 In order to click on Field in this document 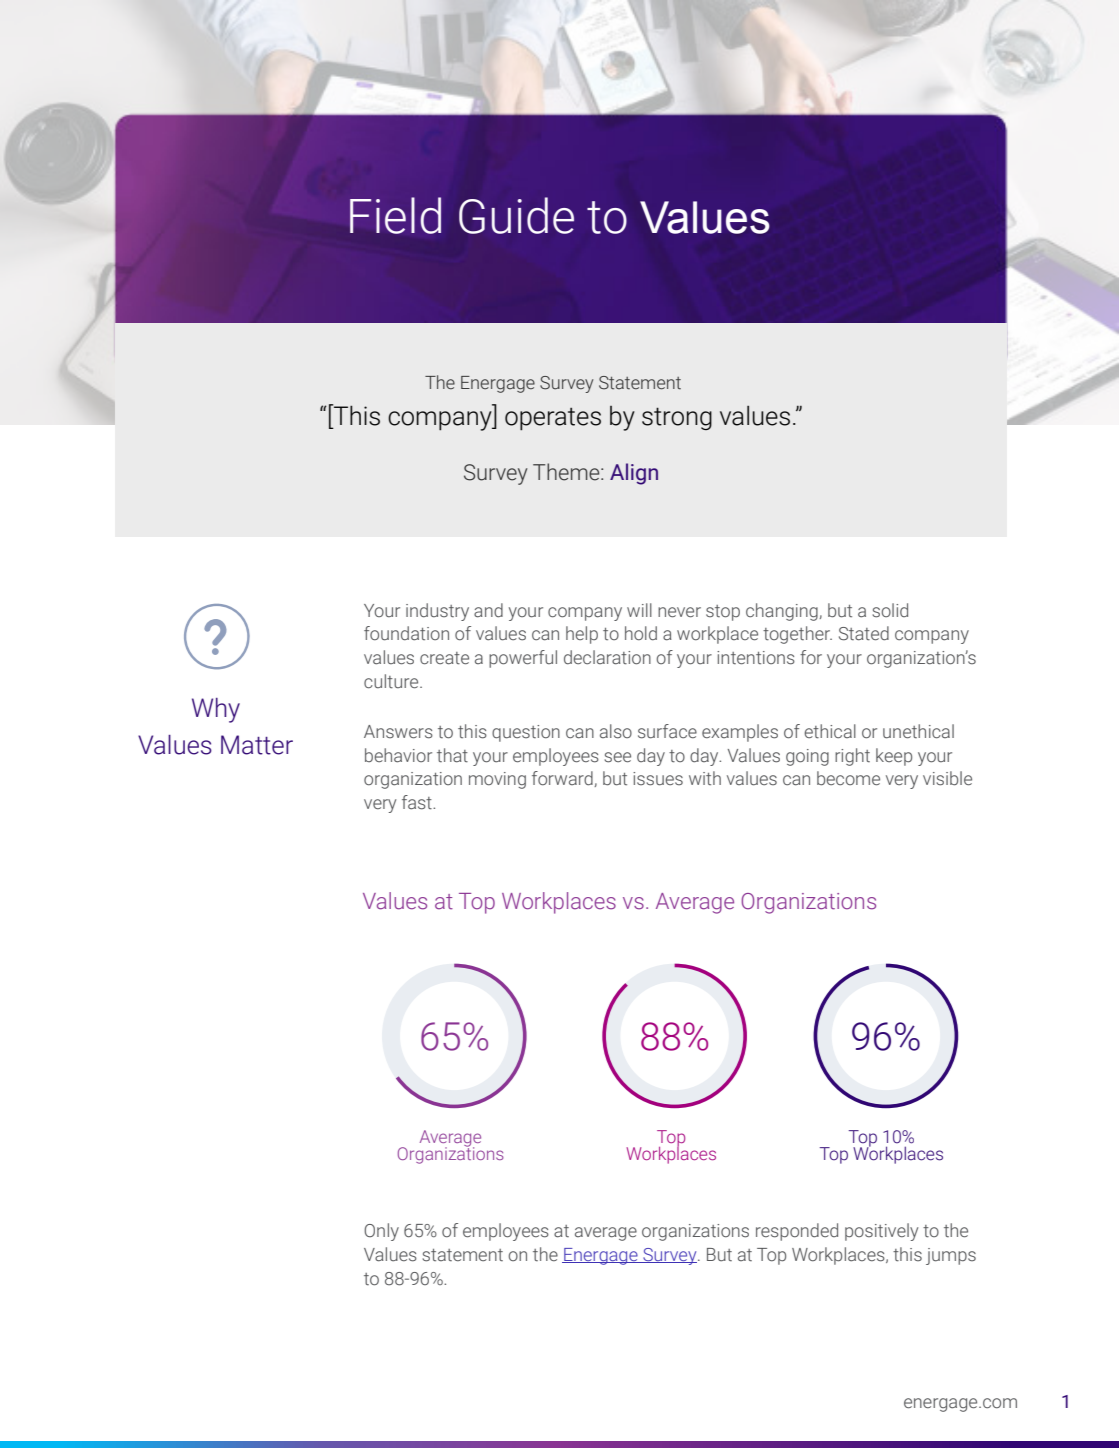, I will do `click(395, 215)`.
